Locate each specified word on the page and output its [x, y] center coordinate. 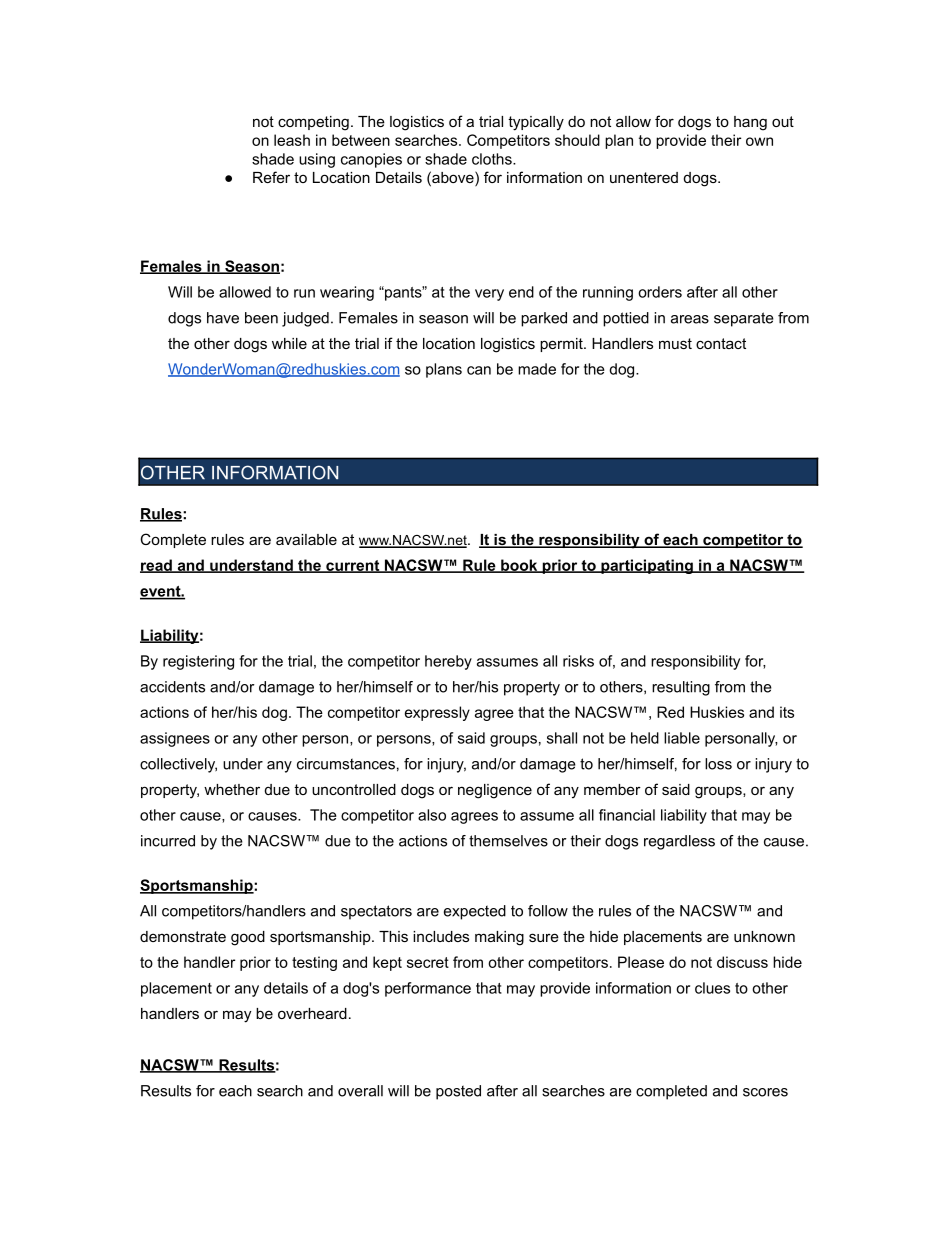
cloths [493, 159]
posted [458, 1092]
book [519, 566]
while [289, 343]
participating [647, 566]
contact [721, 343]
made [537, 369]
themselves [508, 841]
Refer [271, 177]
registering [198, 662]
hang [750, 123]
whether [232, 789]
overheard [312, 1013]
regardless [679, 842]
